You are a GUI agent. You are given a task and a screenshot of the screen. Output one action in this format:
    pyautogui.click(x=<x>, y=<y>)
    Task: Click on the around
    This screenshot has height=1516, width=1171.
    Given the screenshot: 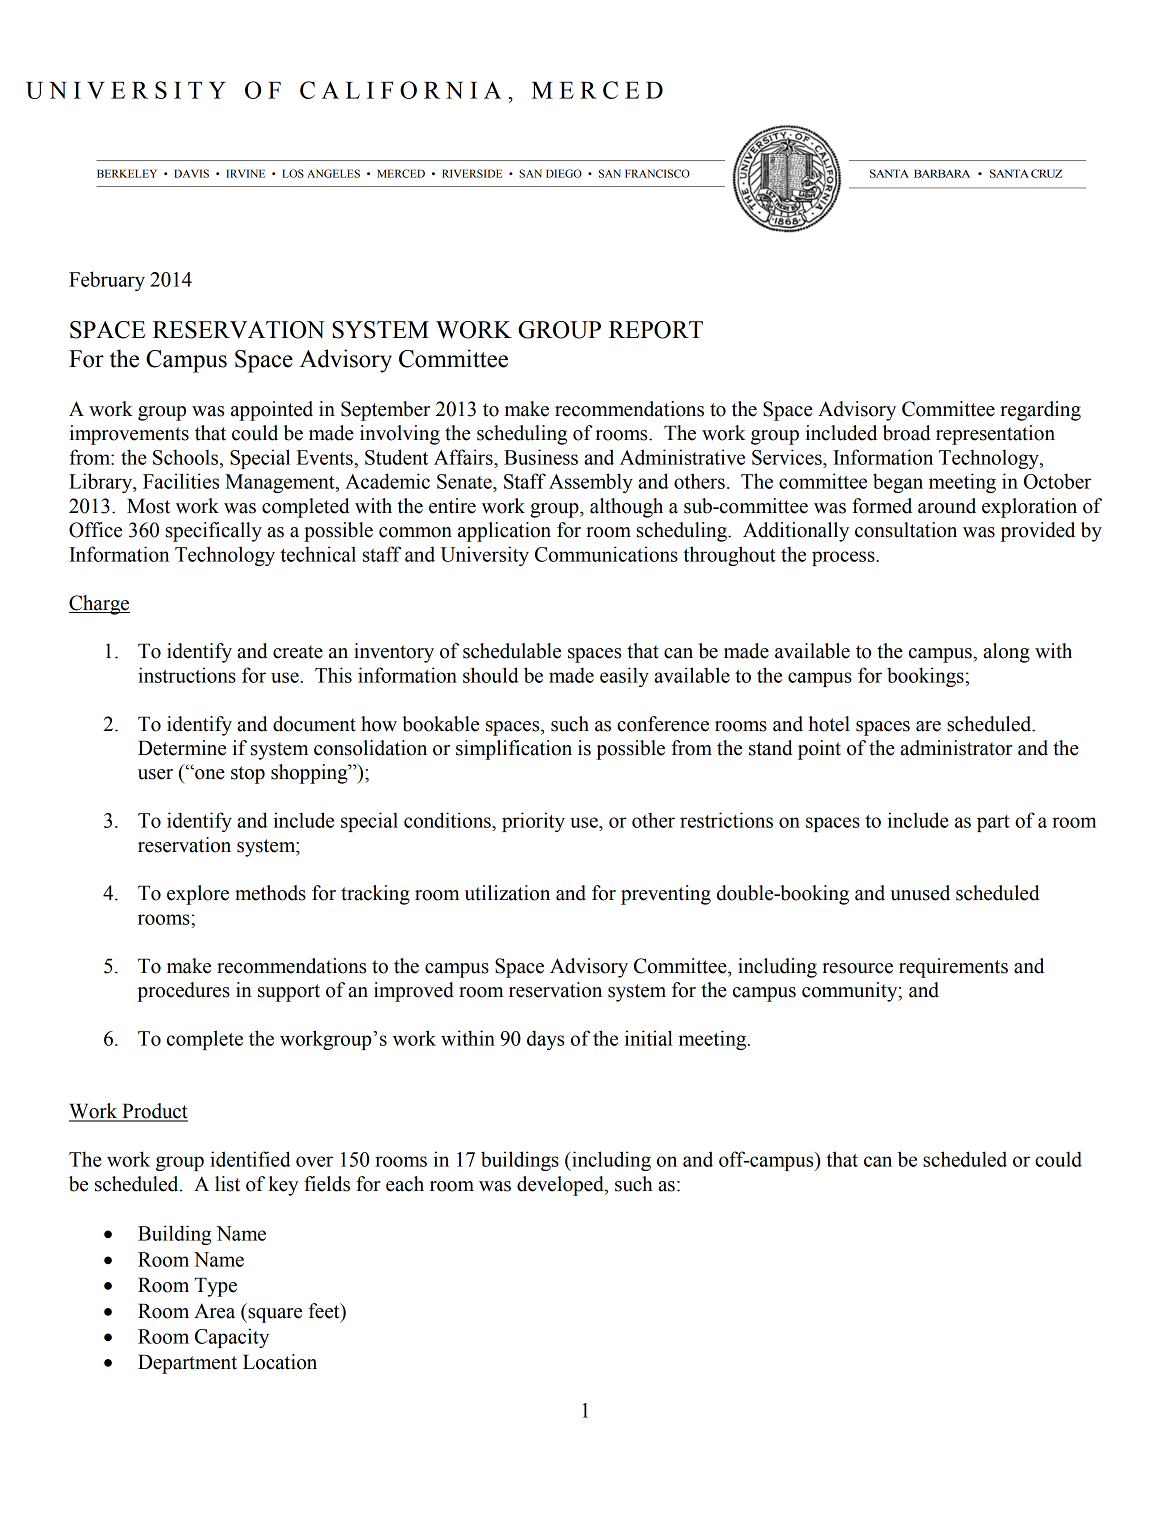 What is the action you would take?
    pyautogui.click(x=947, y=506)
